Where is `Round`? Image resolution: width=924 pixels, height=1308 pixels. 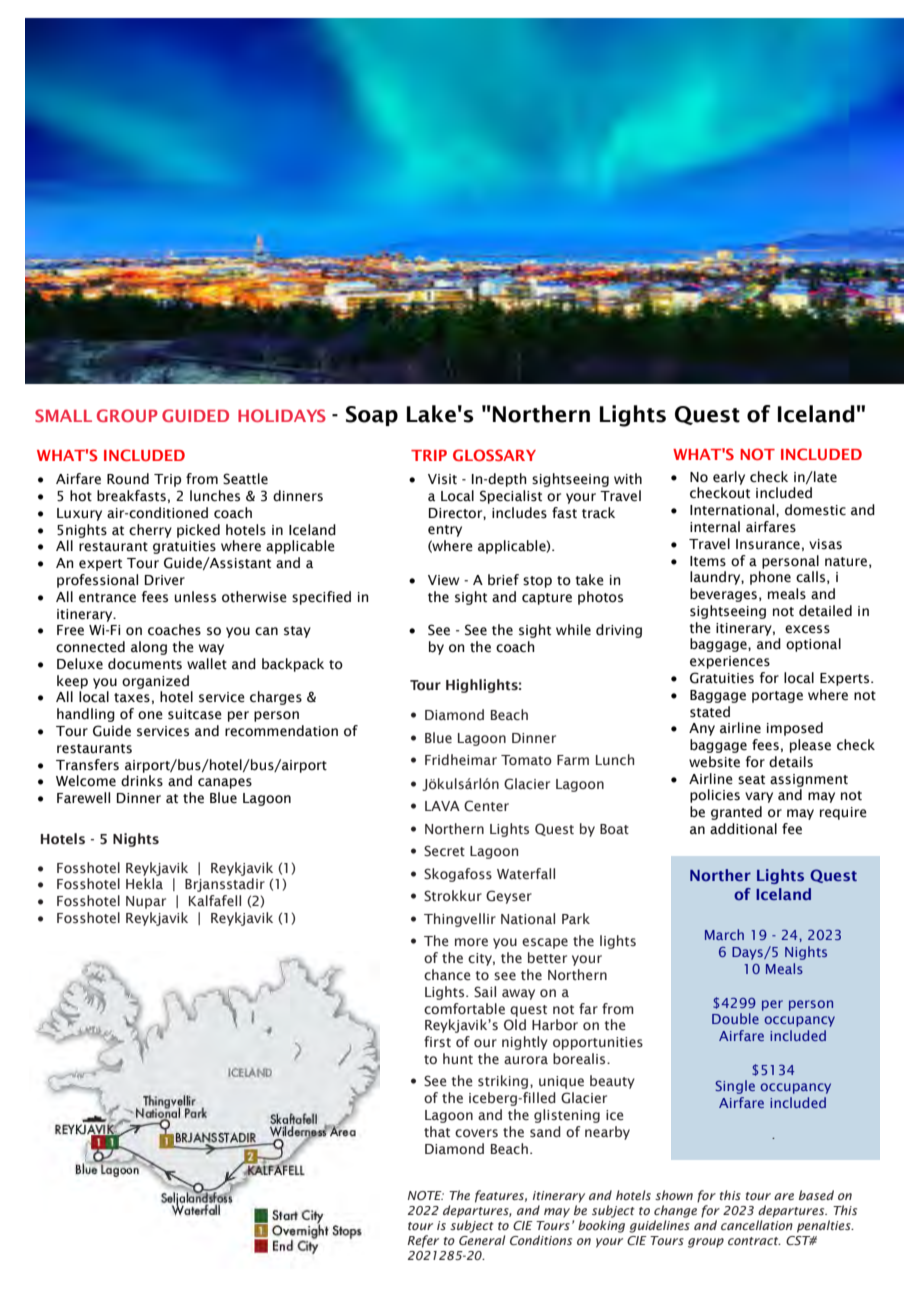 Round is located at coordinates (128, 479).
